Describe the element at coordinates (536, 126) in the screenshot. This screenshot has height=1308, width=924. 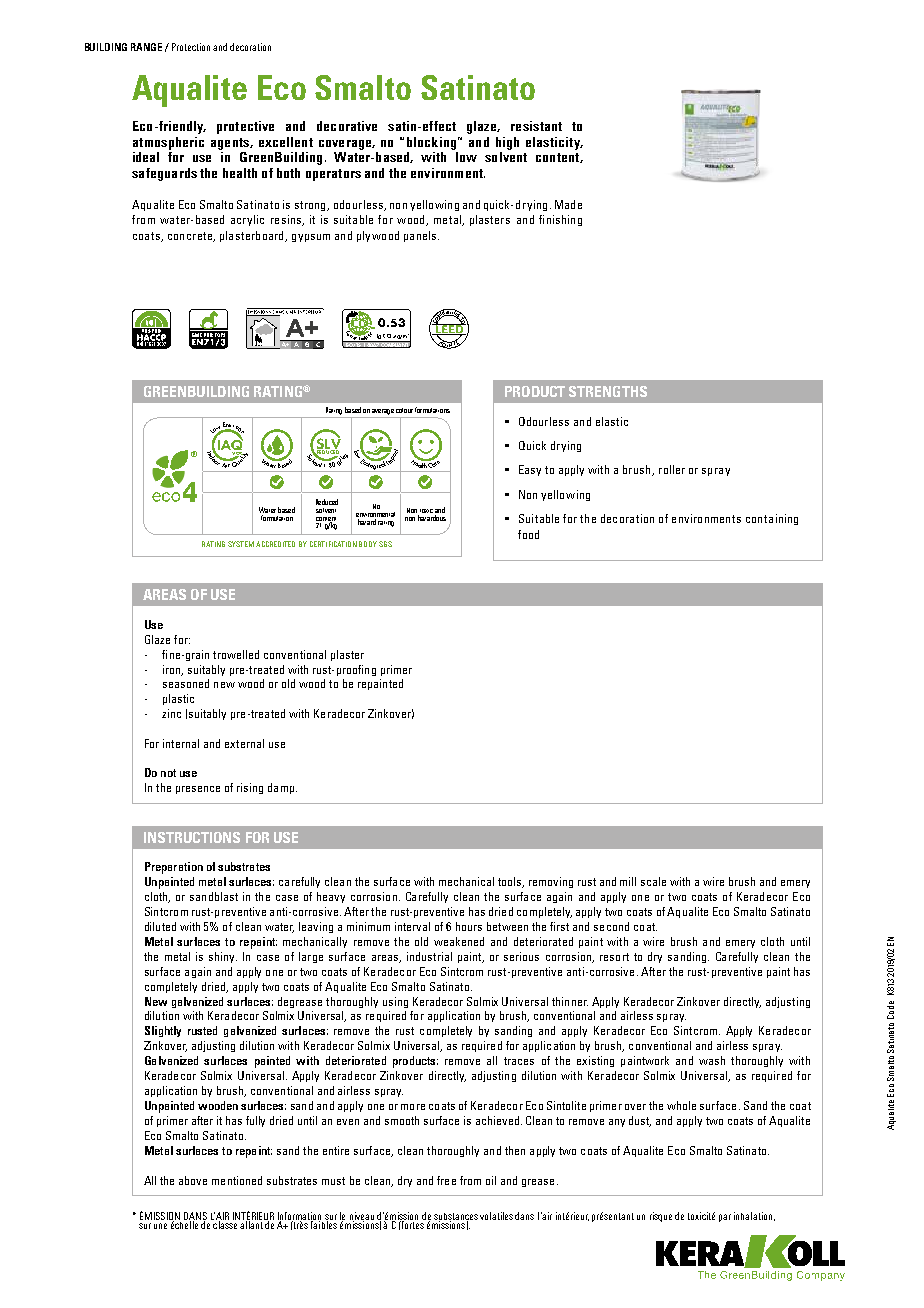
I see `resistant` at that location.
